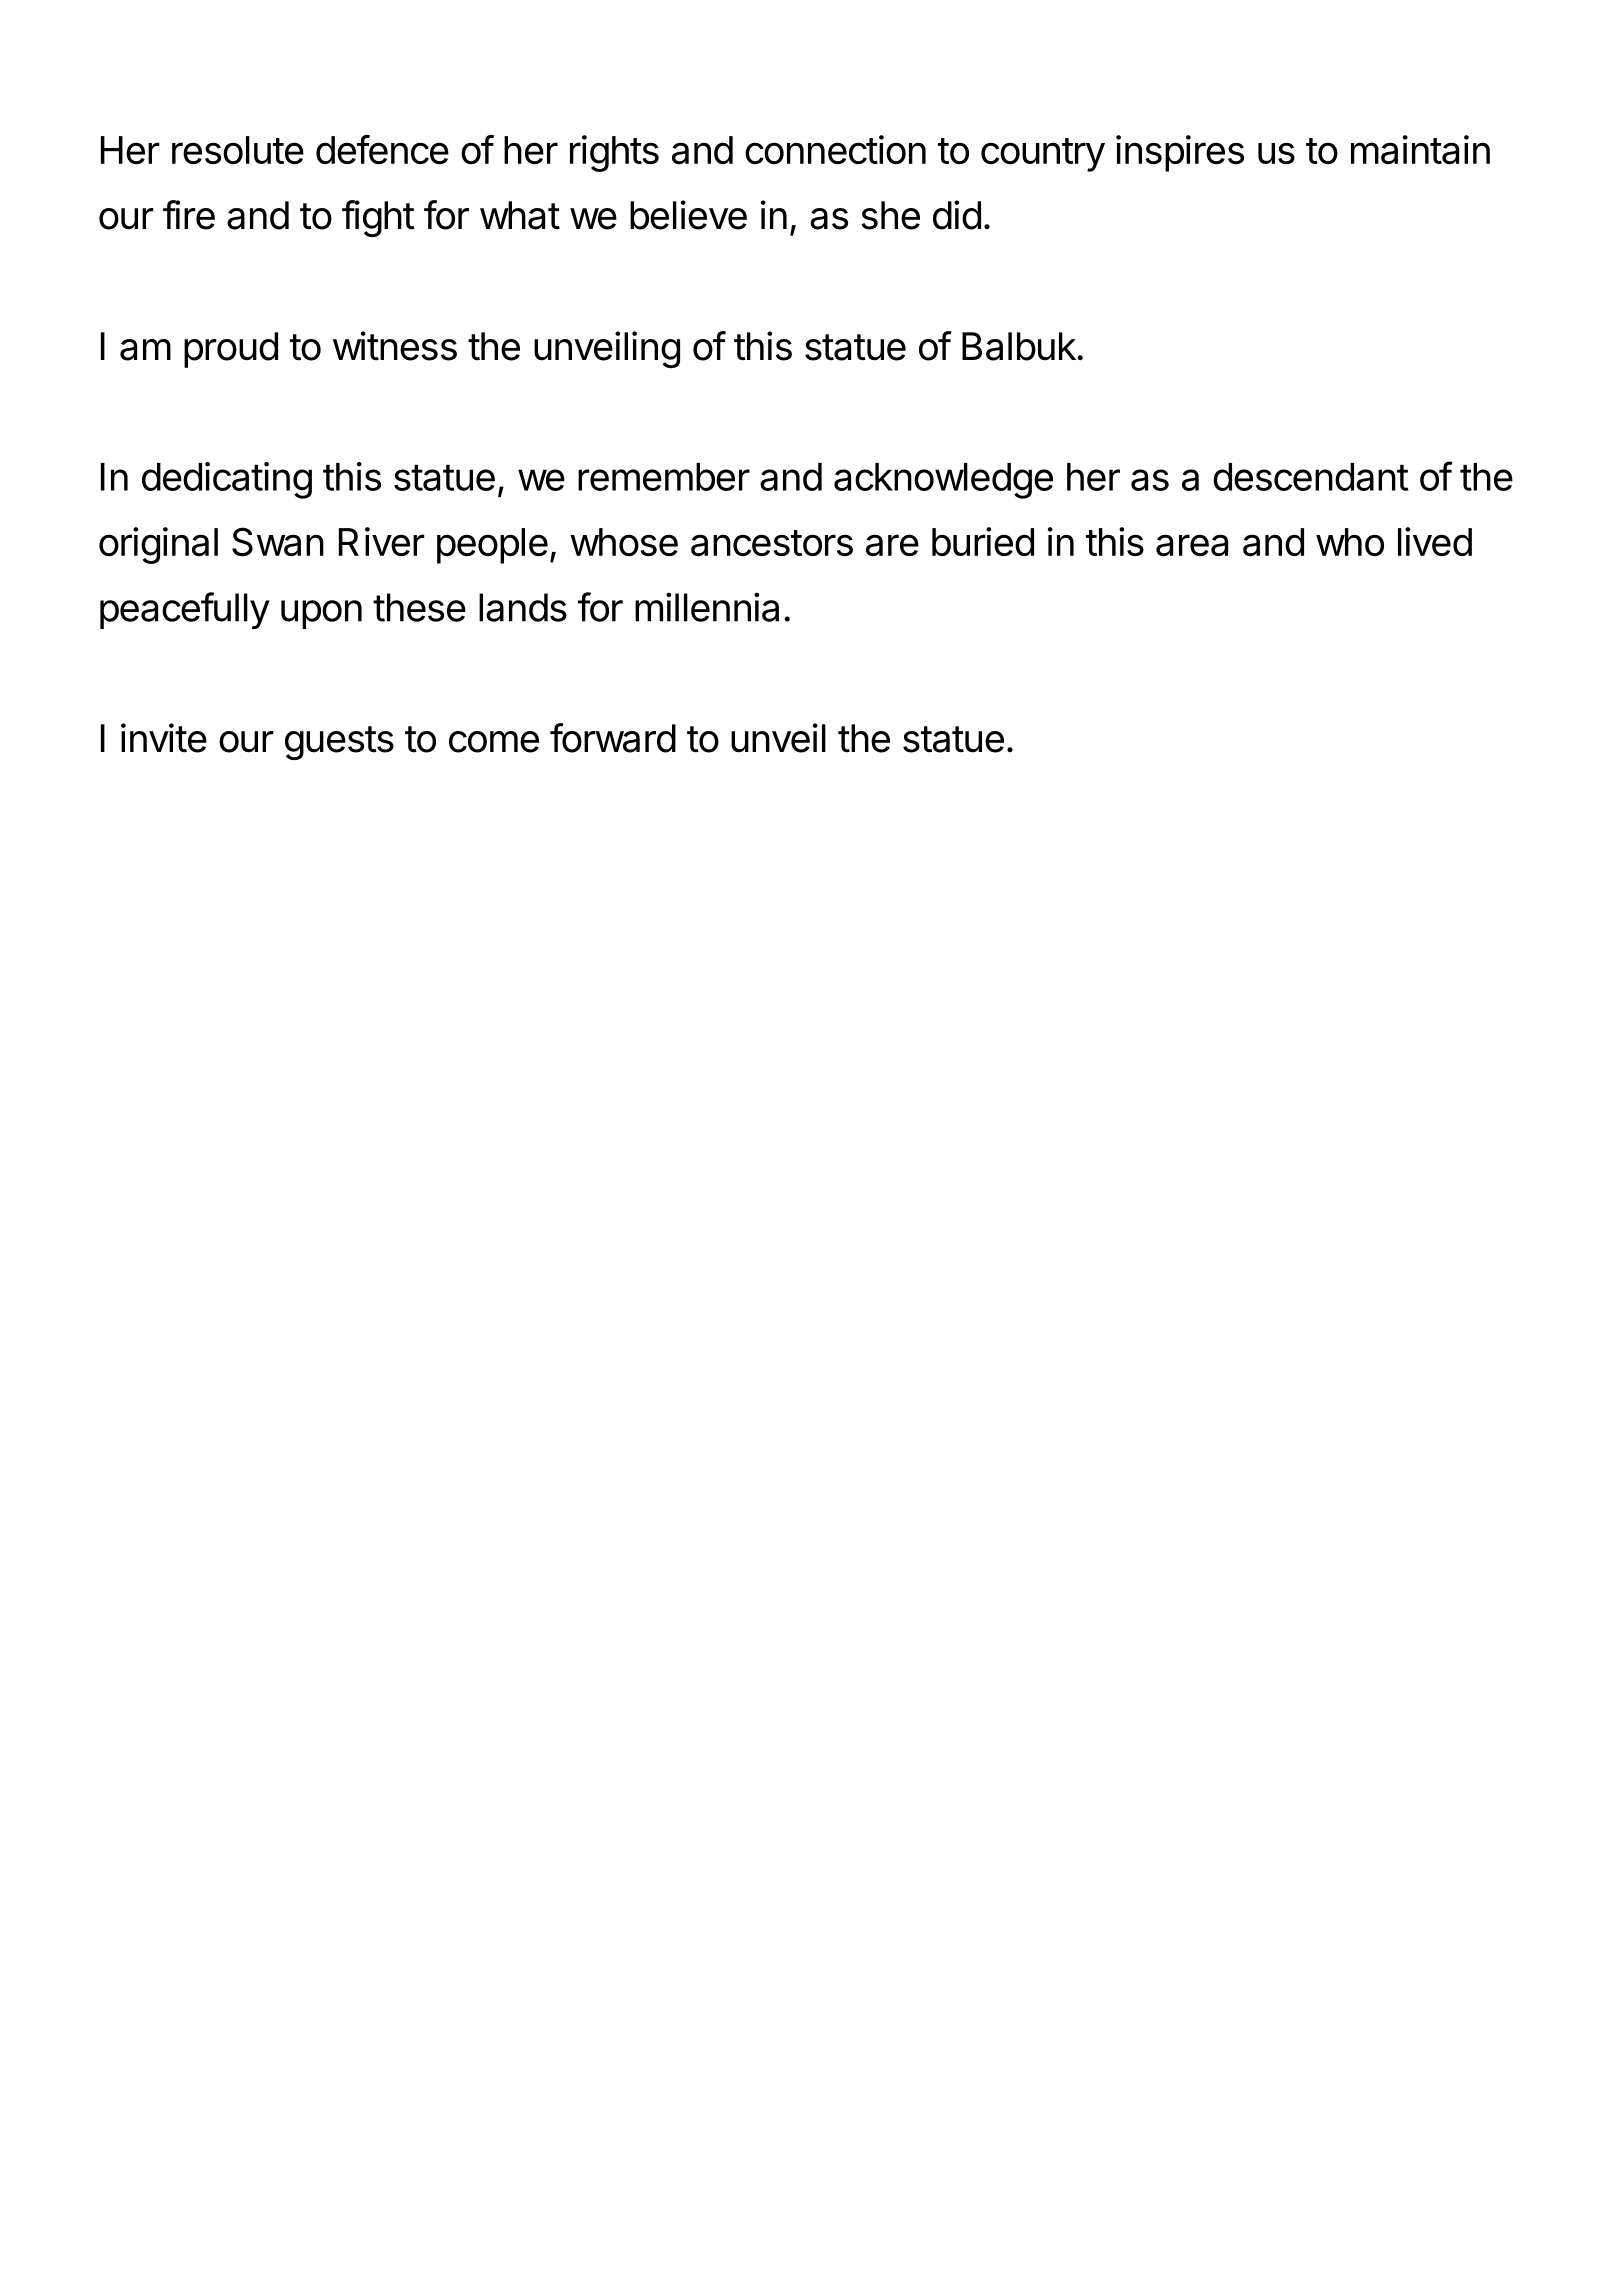 This screenshot has height=2279, width=1611. I want to click on inspires, so click(1180, 153).
